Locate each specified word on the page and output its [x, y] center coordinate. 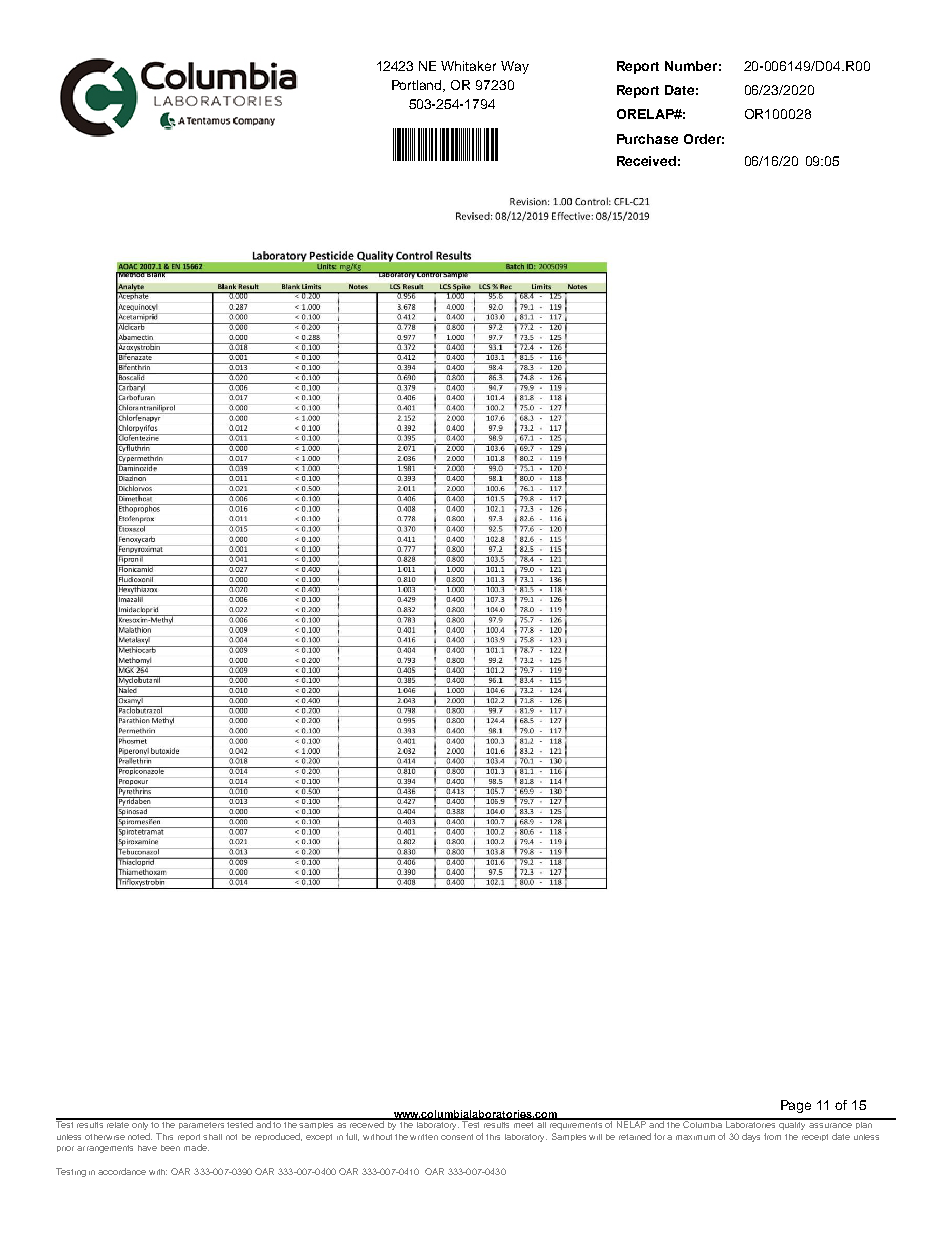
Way [515, 67]
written [424, 1137]
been [170, 1148]
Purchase [647, 139]
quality [793, 1124]
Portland [418, 86]
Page [796, 1106]
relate [118, 1123]
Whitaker [468, 66]
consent [457, 1137]
